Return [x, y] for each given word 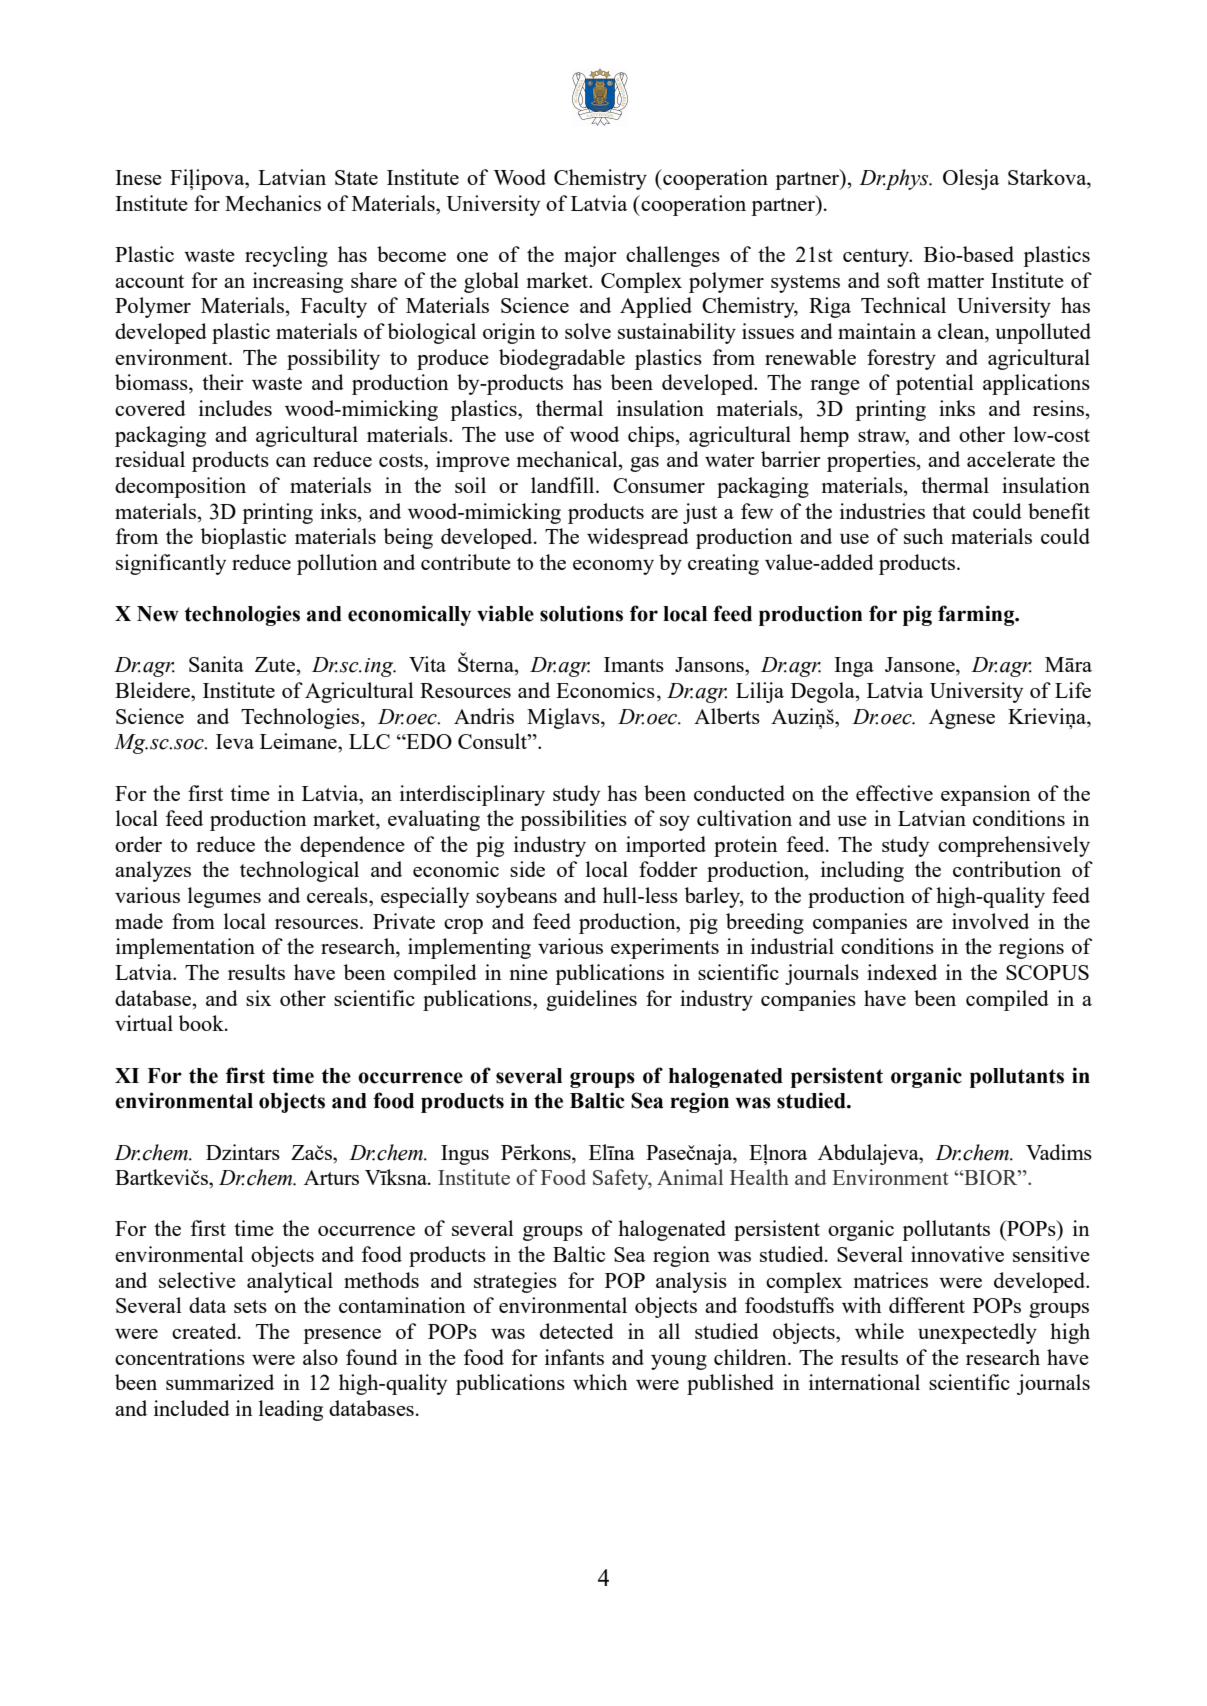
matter [955, 281]
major [590, 256]
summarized [220, 1382]
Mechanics [273, 203]
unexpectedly [977, 1333]
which [600, 1382]
